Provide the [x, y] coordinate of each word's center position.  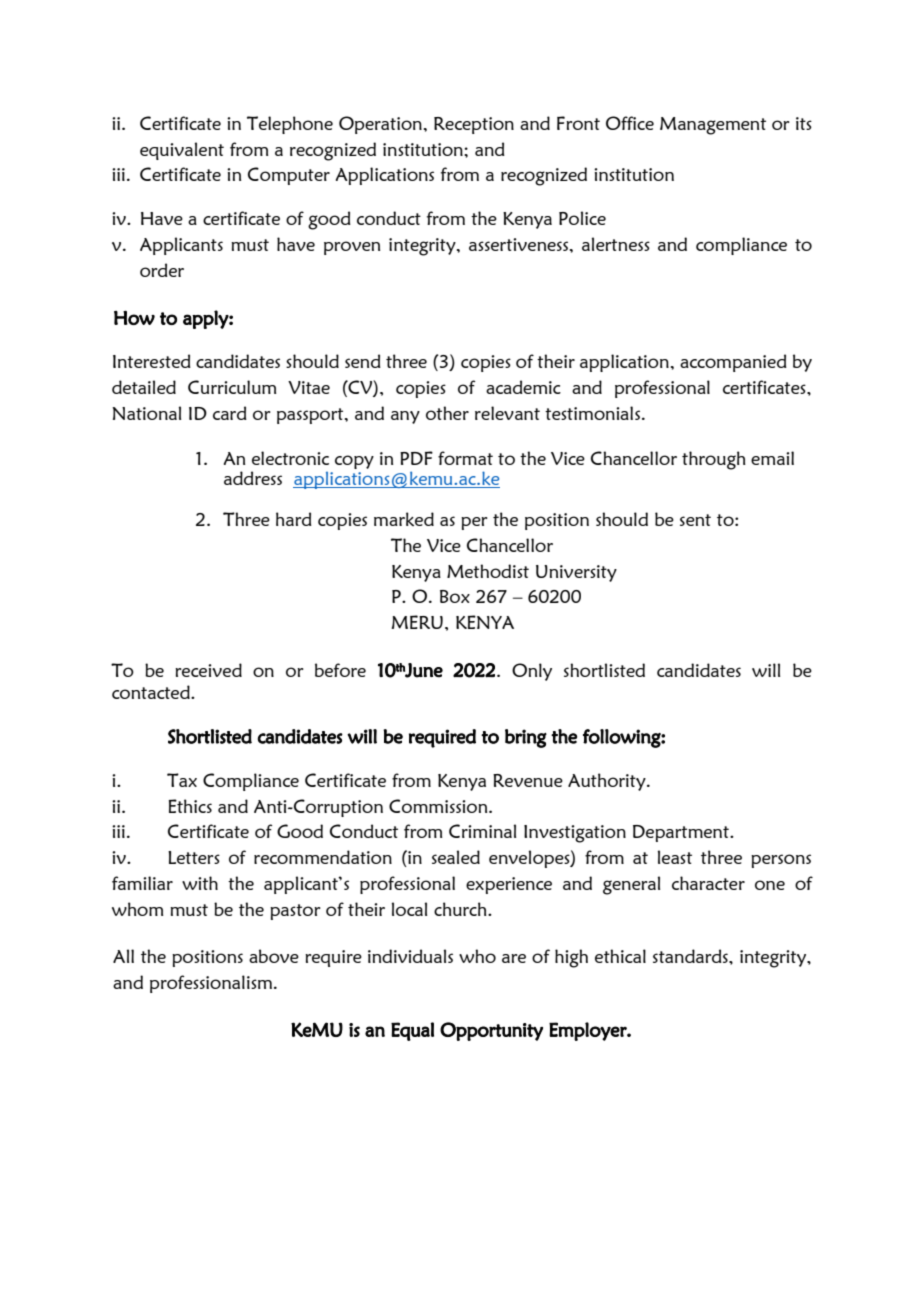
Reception [474, 125]
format [465, 458]
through [714, 460]
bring [526, 738]
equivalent [182, 151]
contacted [152, 692]
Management [713, 126]
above [274, 956]
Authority [608, 782]
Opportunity [491, 1031]
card [230, 413]
